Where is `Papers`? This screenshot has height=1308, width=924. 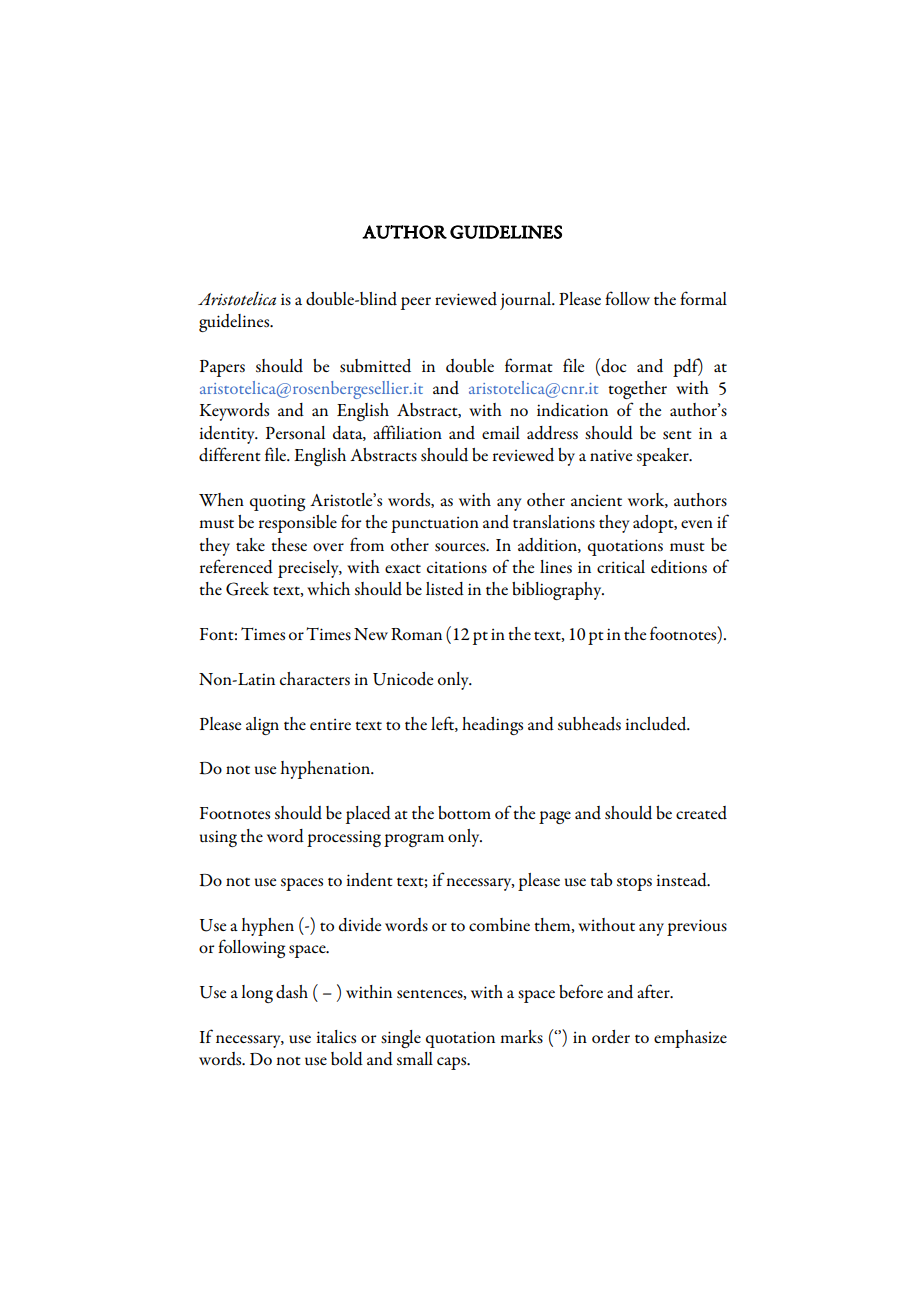 Papers is located at coordinates (222, 368).
